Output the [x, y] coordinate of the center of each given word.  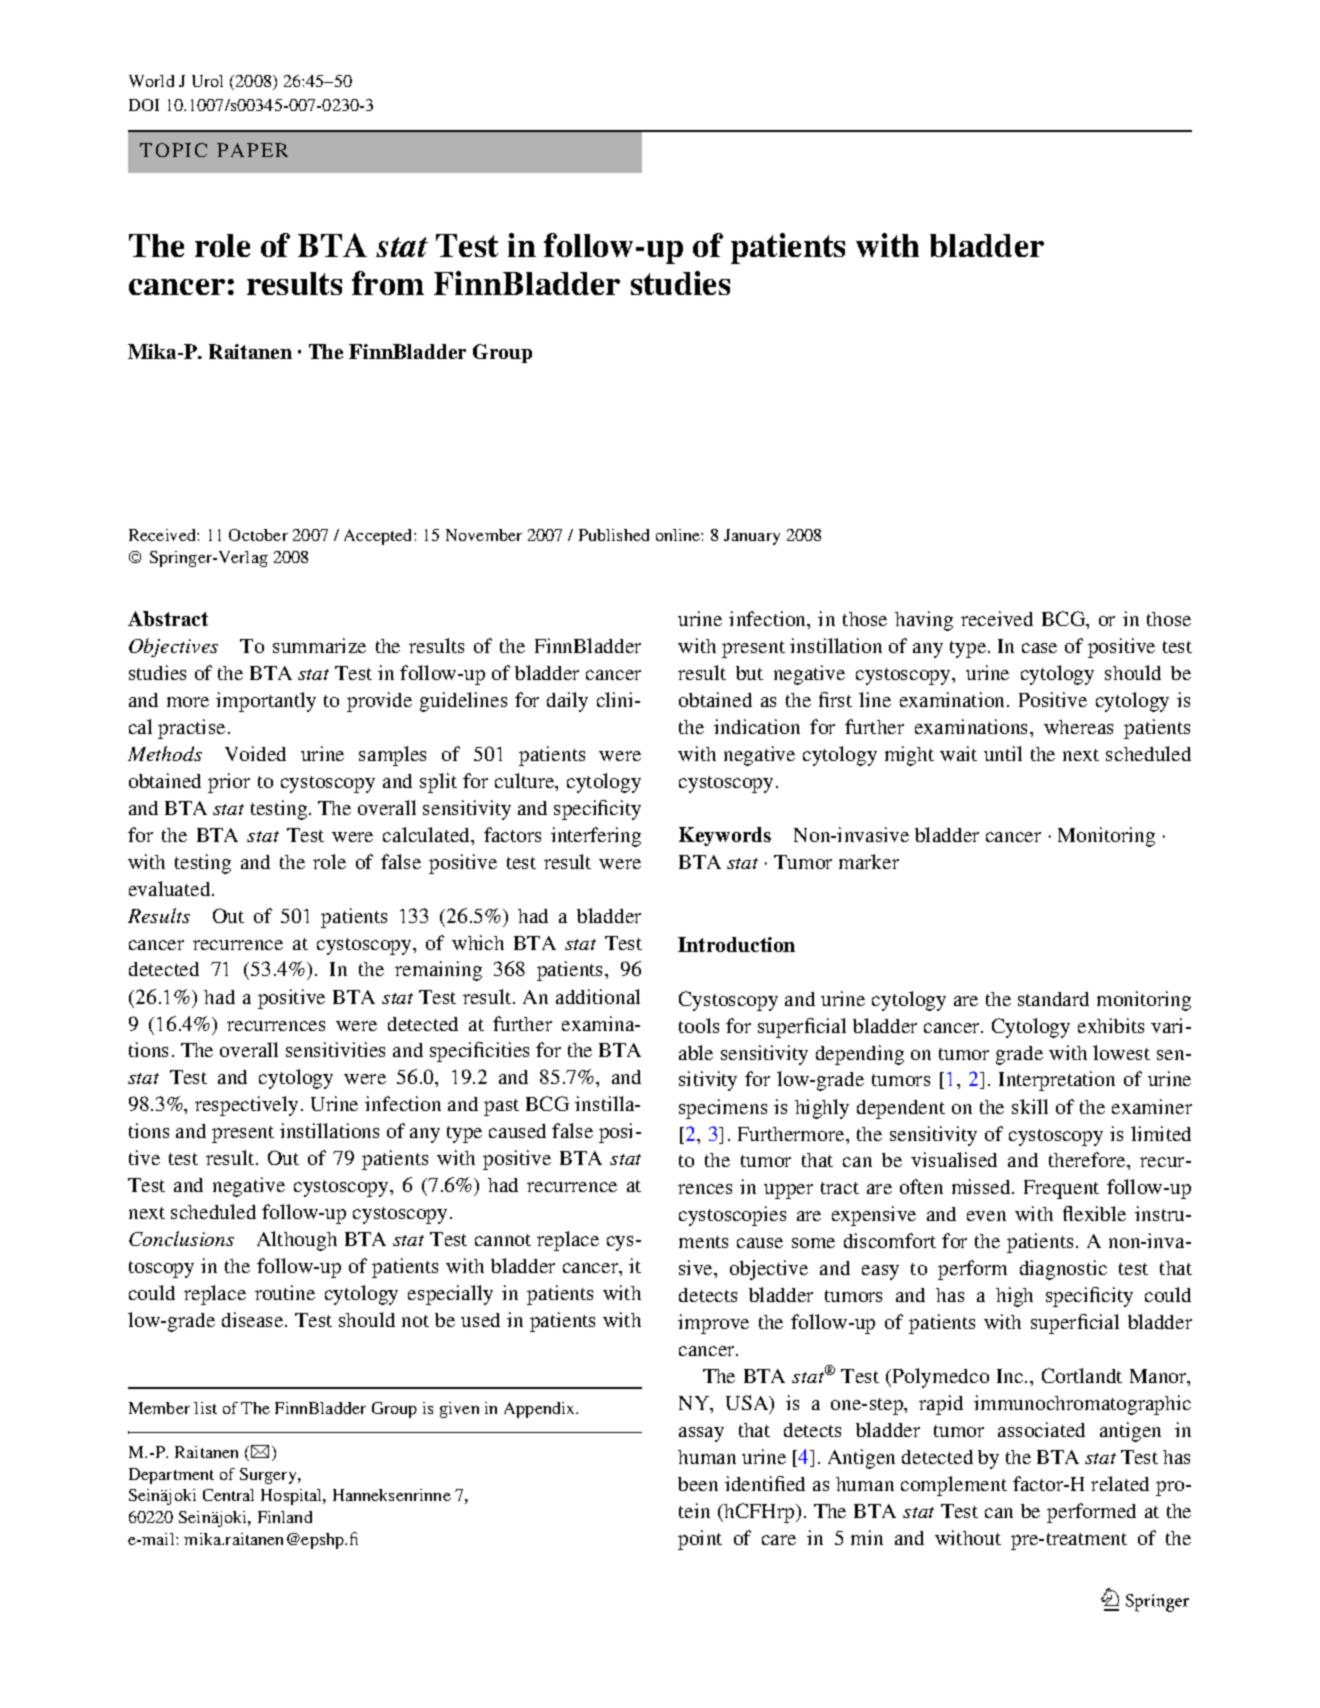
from [388, 283]
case [1039, 648]
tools [699, 1025]
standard [1053, 999]
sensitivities [335, 1049]
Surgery [269, 1476]
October [258, 535]
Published [614, 535]
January [752, 537]
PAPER [252, 150]
